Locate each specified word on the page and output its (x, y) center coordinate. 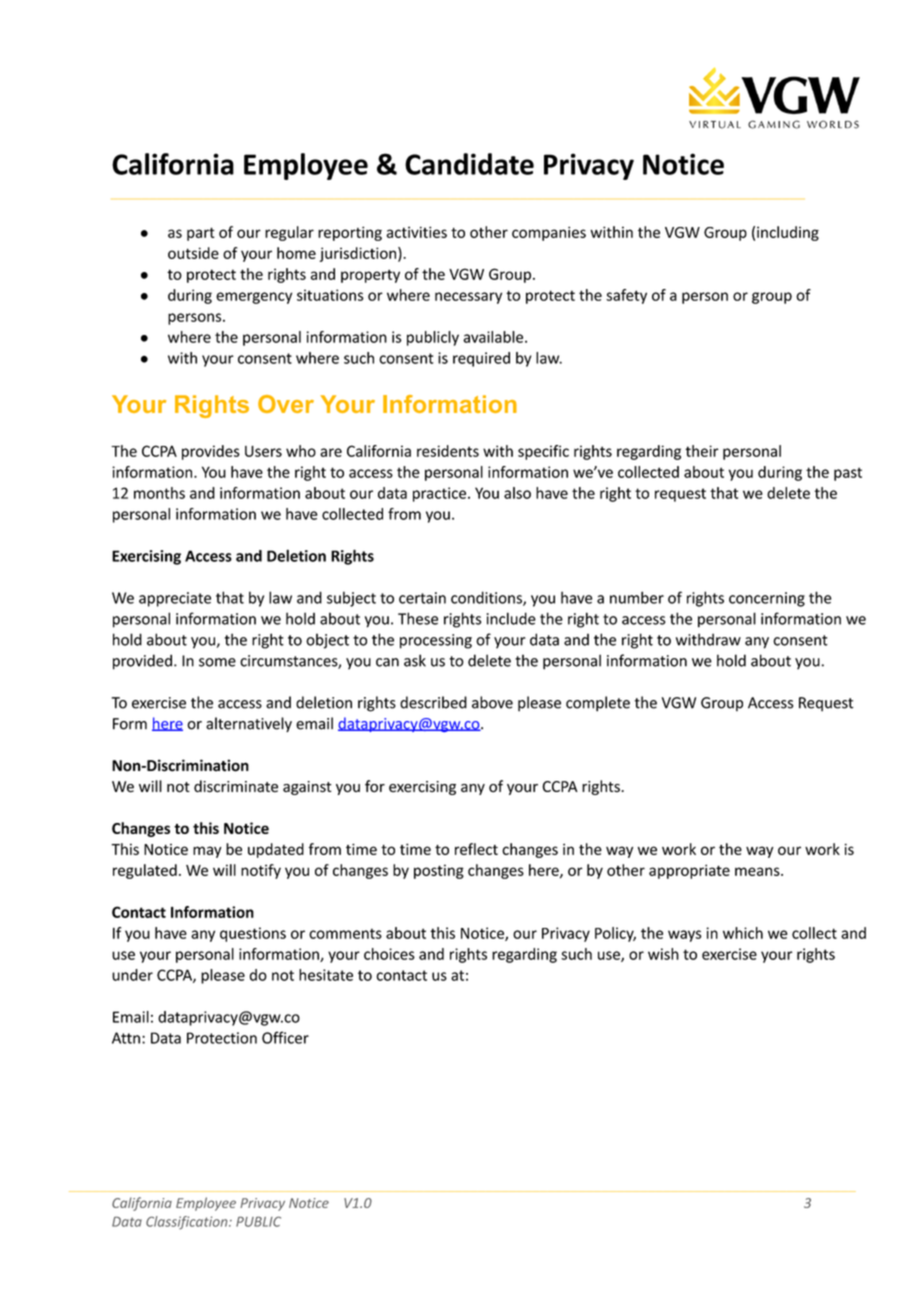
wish (663, 954)
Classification (188, 1223)
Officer (285, 1037)
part (201, 234)
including (788, 233)
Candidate (469, 164)
